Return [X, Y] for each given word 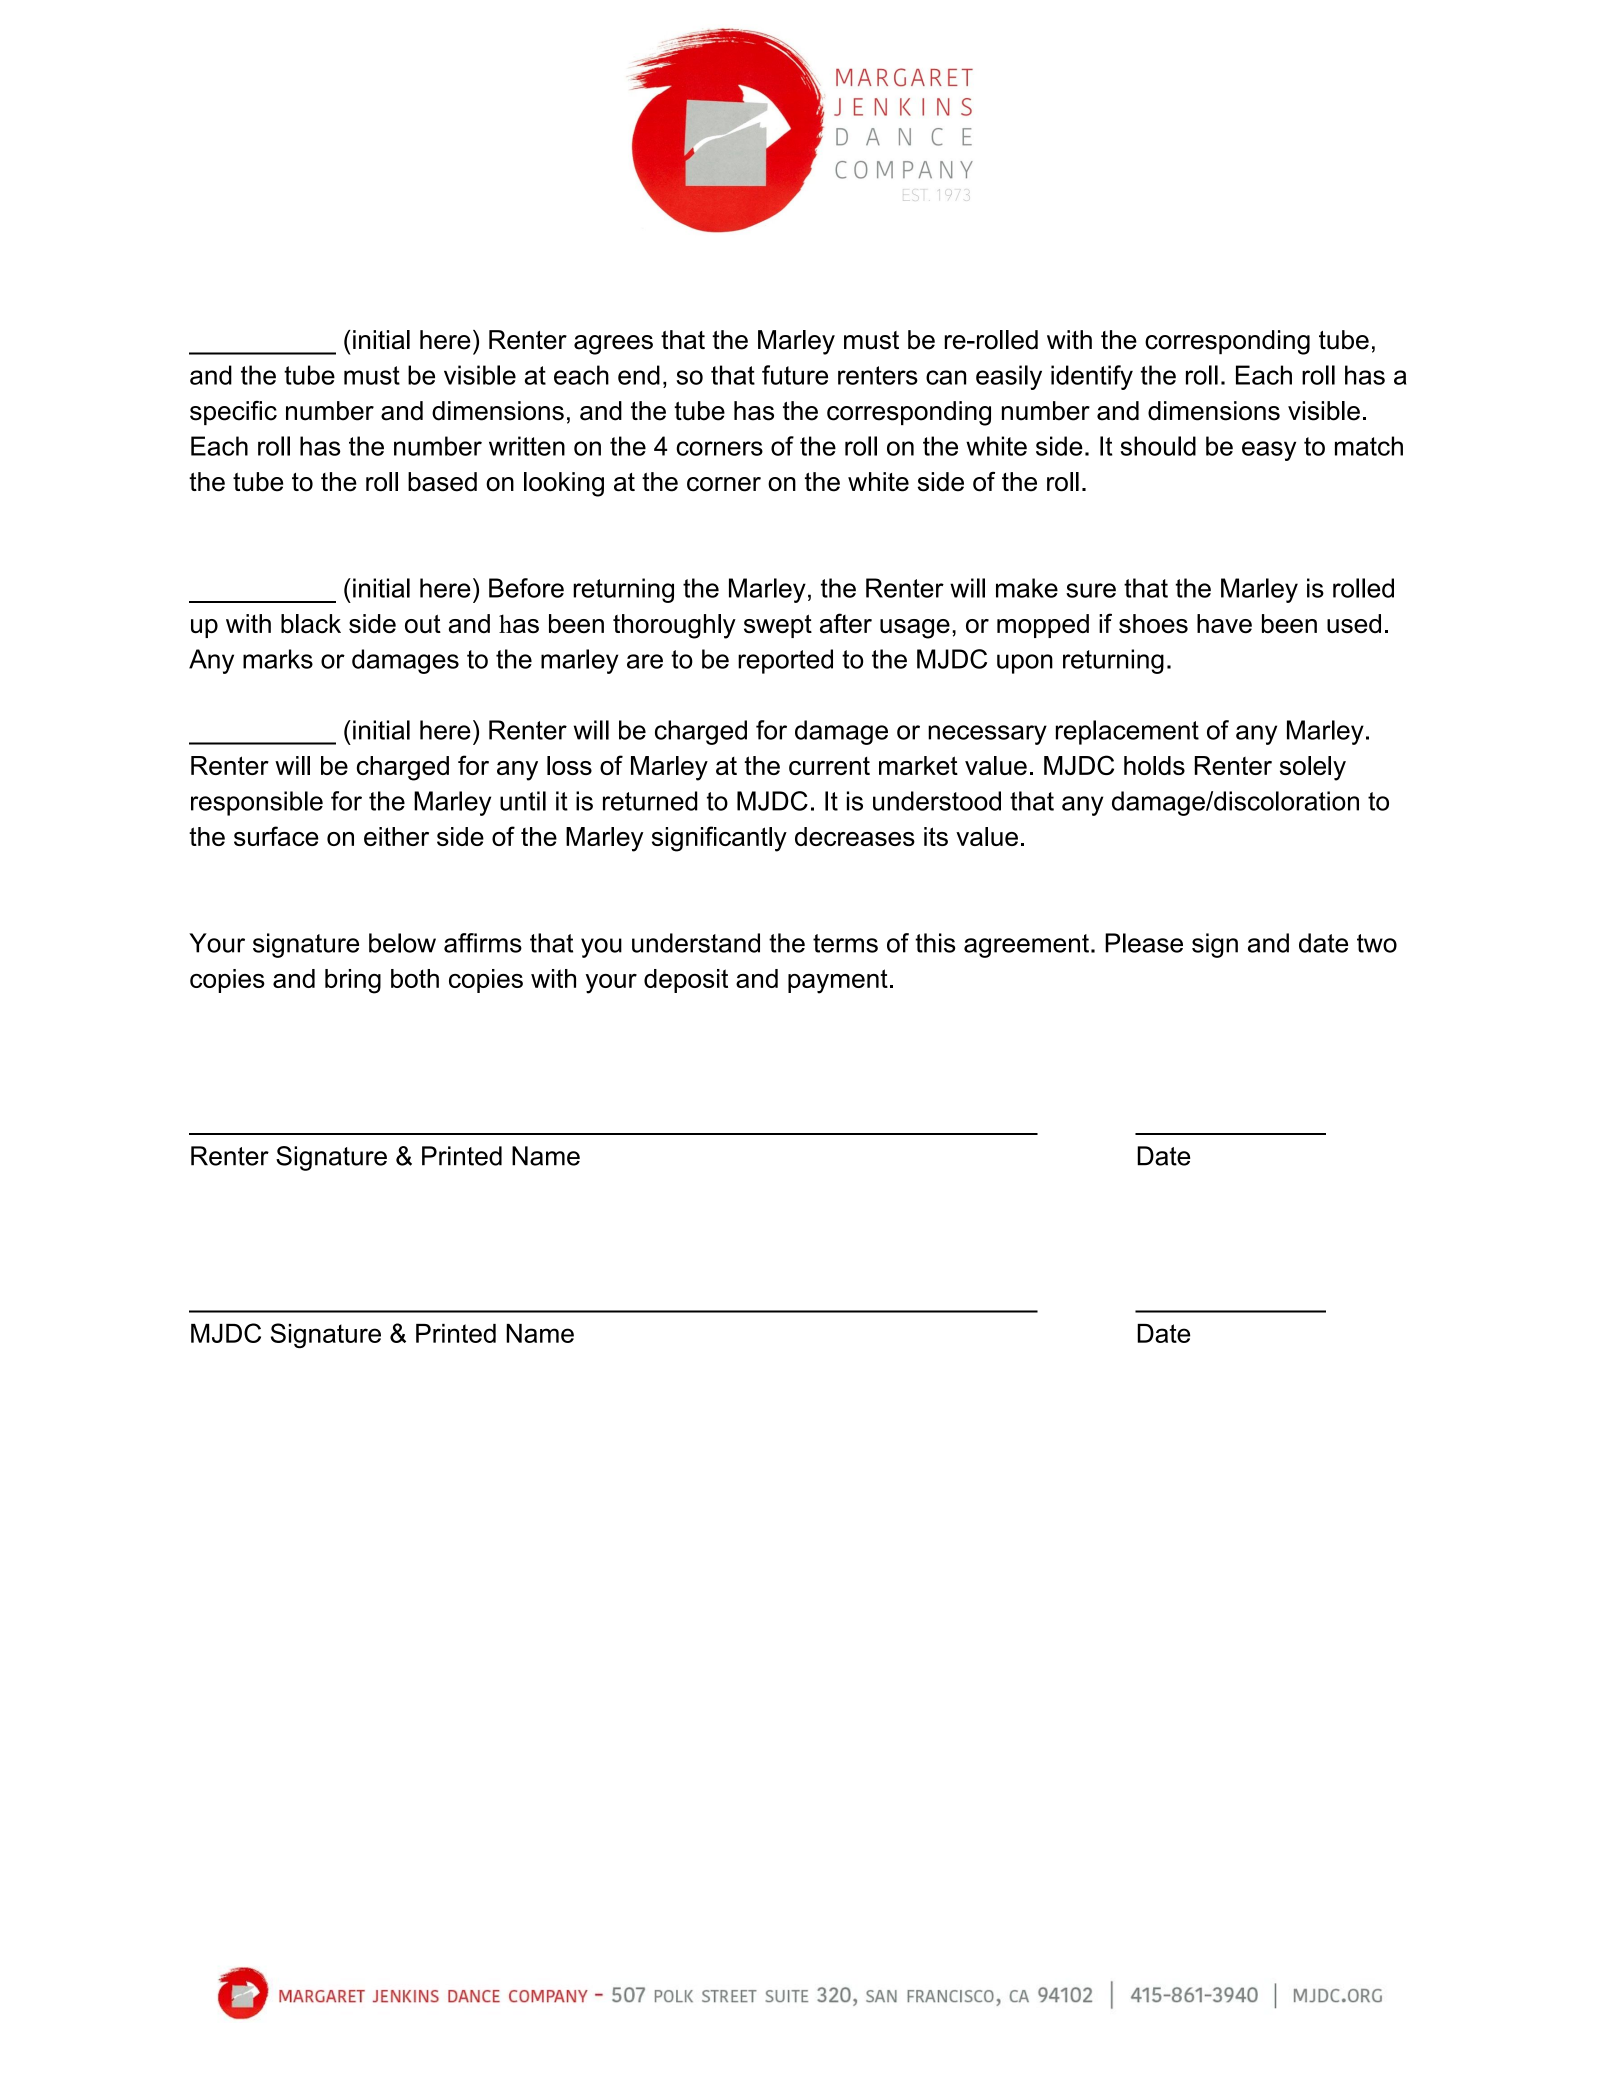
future [795, 375]
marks [278, 659]
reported [785, 661]
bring [353, 981]
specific [233, 413]
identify [1092, 377]
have [1224, 623]
